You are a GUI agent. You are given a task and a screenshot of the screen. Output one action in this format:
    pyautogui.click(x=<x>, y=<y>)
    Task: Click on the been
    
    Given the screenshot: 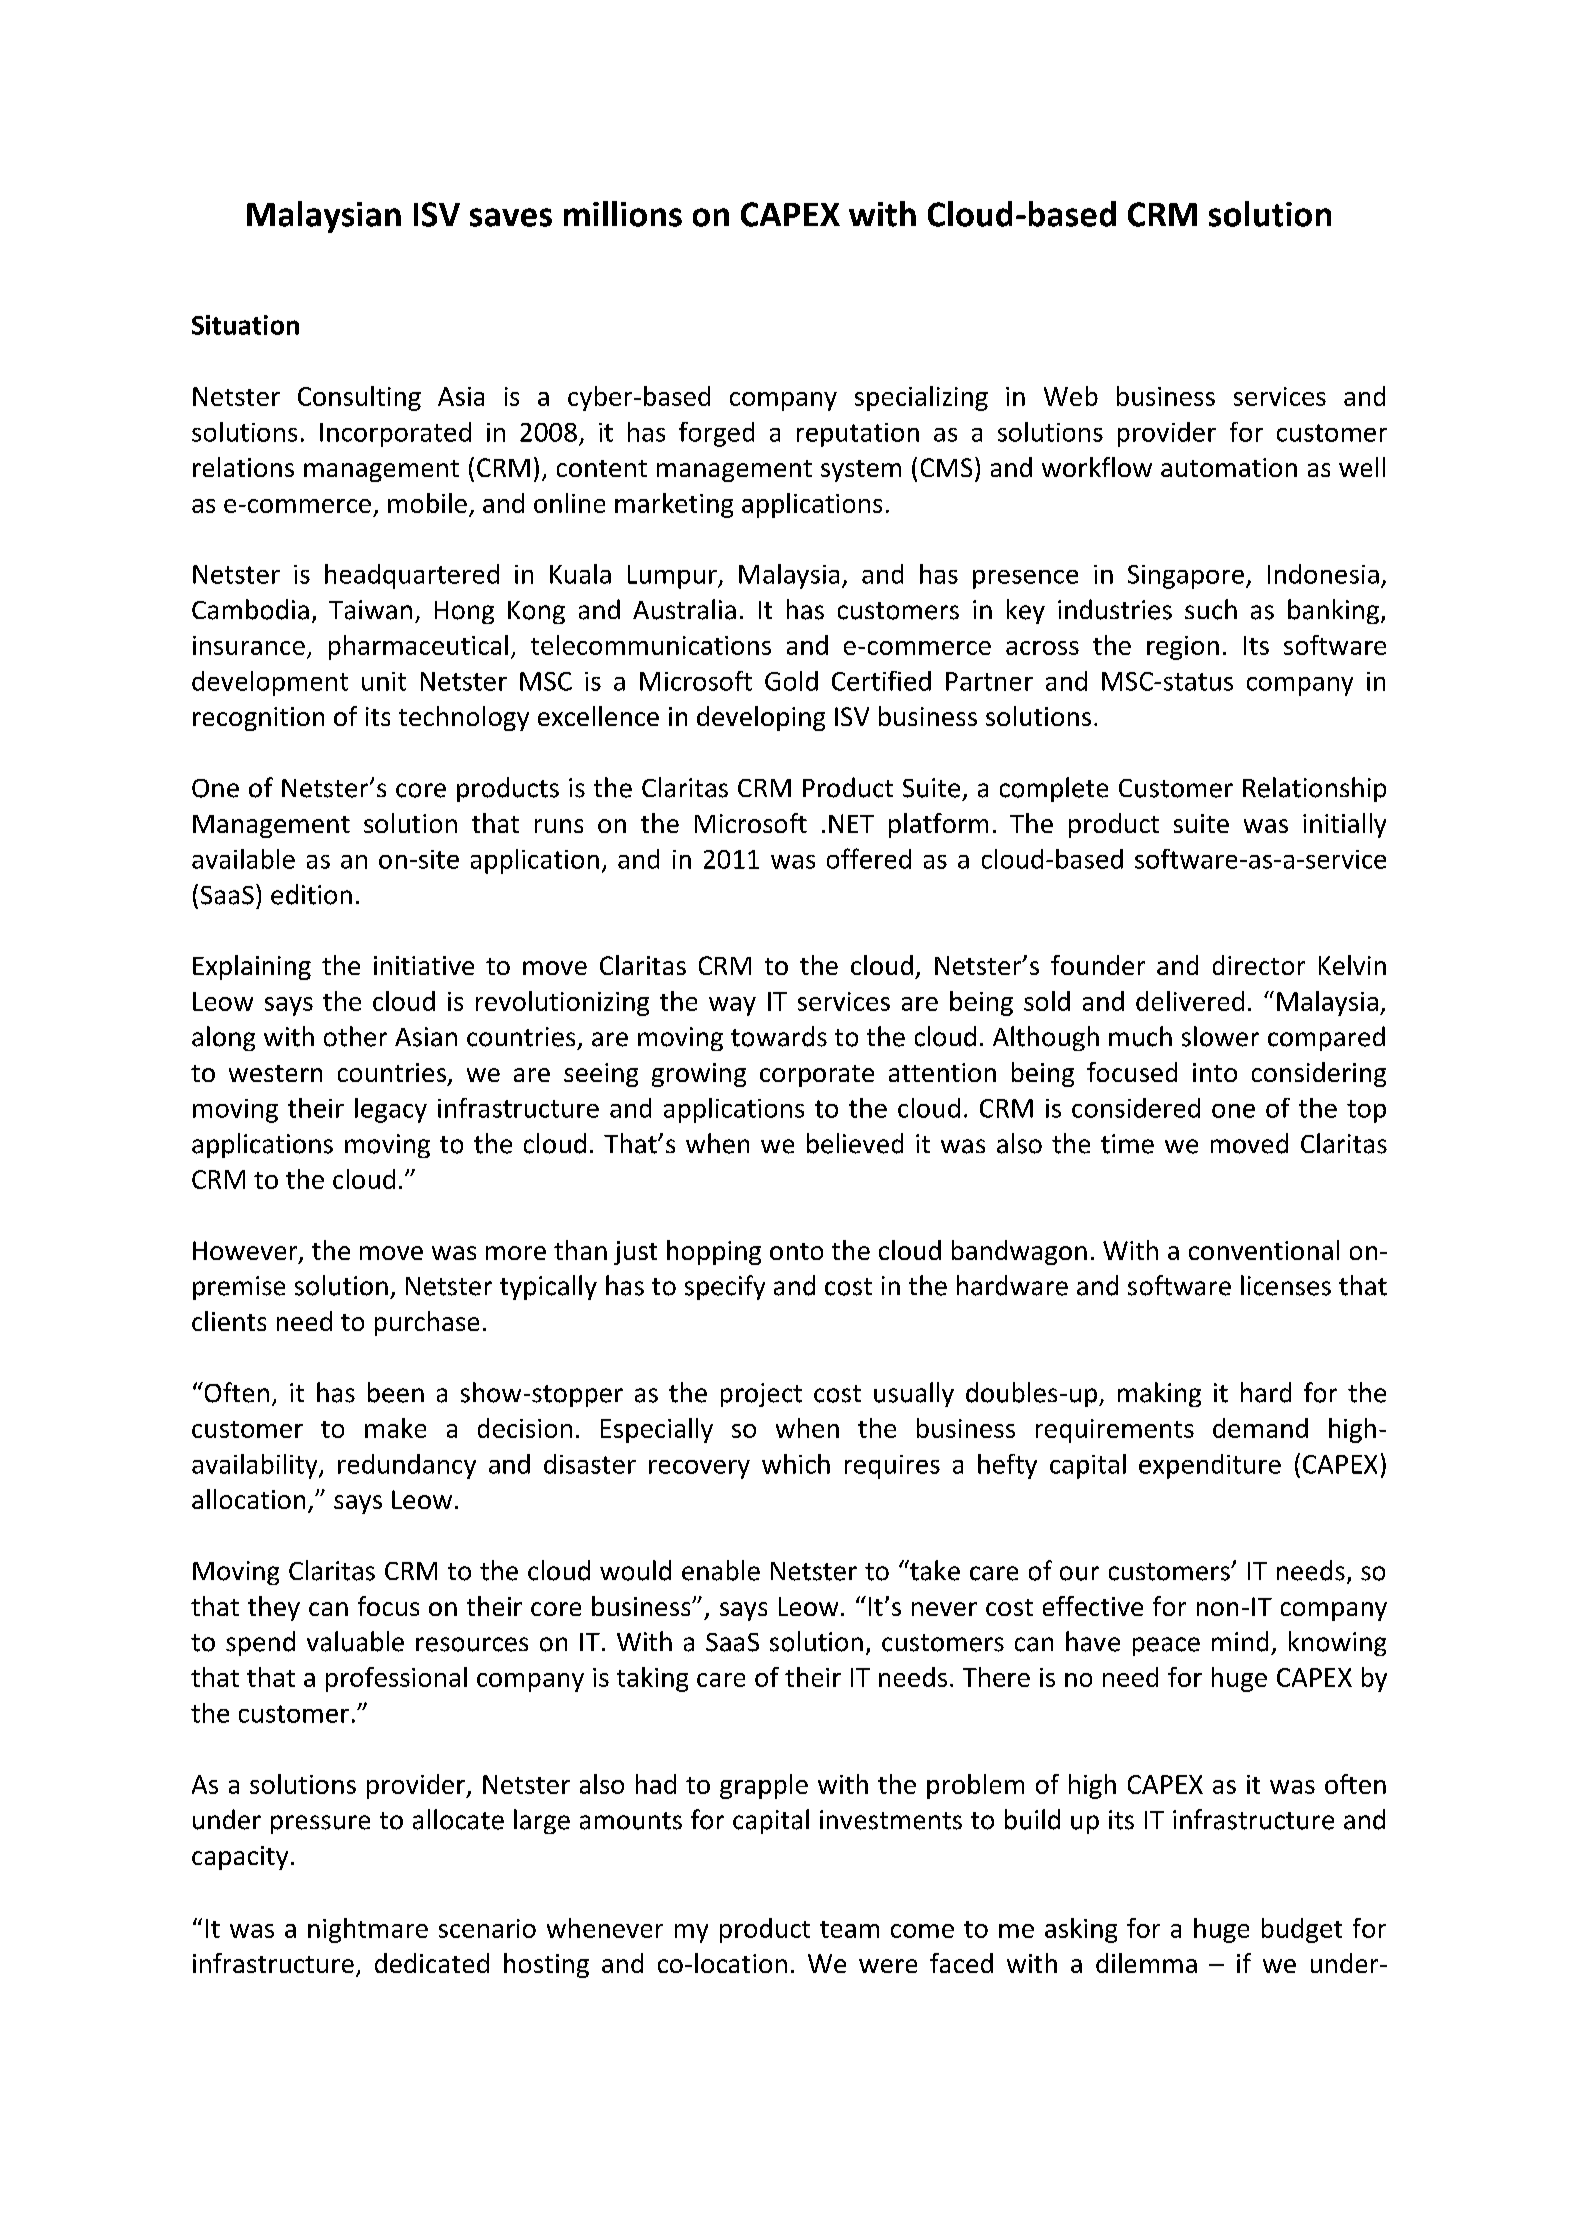 What is the action you would take?
    pyautogui.click(x=396, y=1392)
